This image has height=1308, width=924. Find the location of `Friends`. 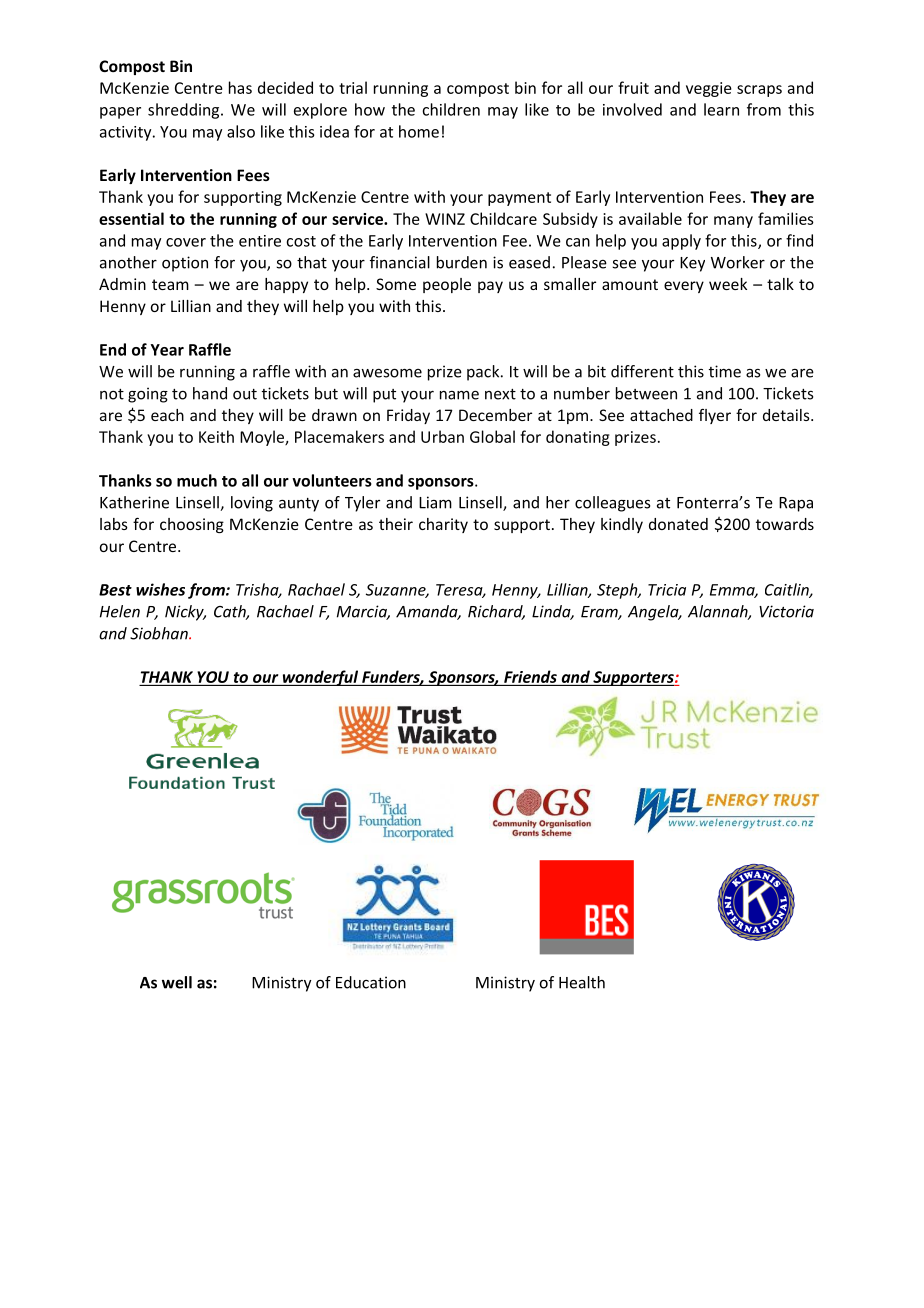

Friends is located at coordinates (530, 676).
